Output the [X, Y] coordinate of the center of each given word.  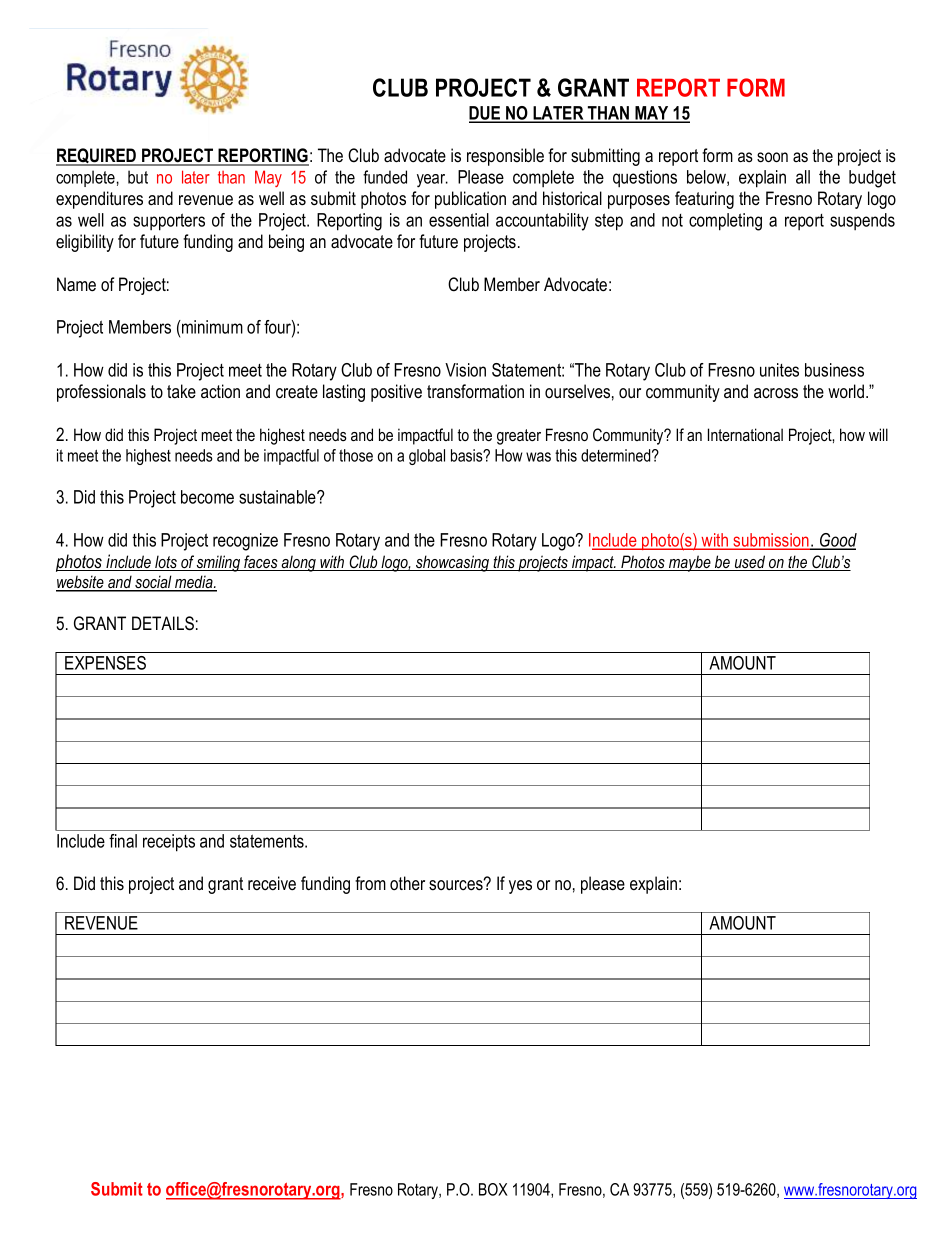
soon [772, 157]
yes [520, 887]
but [138, 177]
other [407, 883]
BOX [493, 1189]
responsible [505, 157]
